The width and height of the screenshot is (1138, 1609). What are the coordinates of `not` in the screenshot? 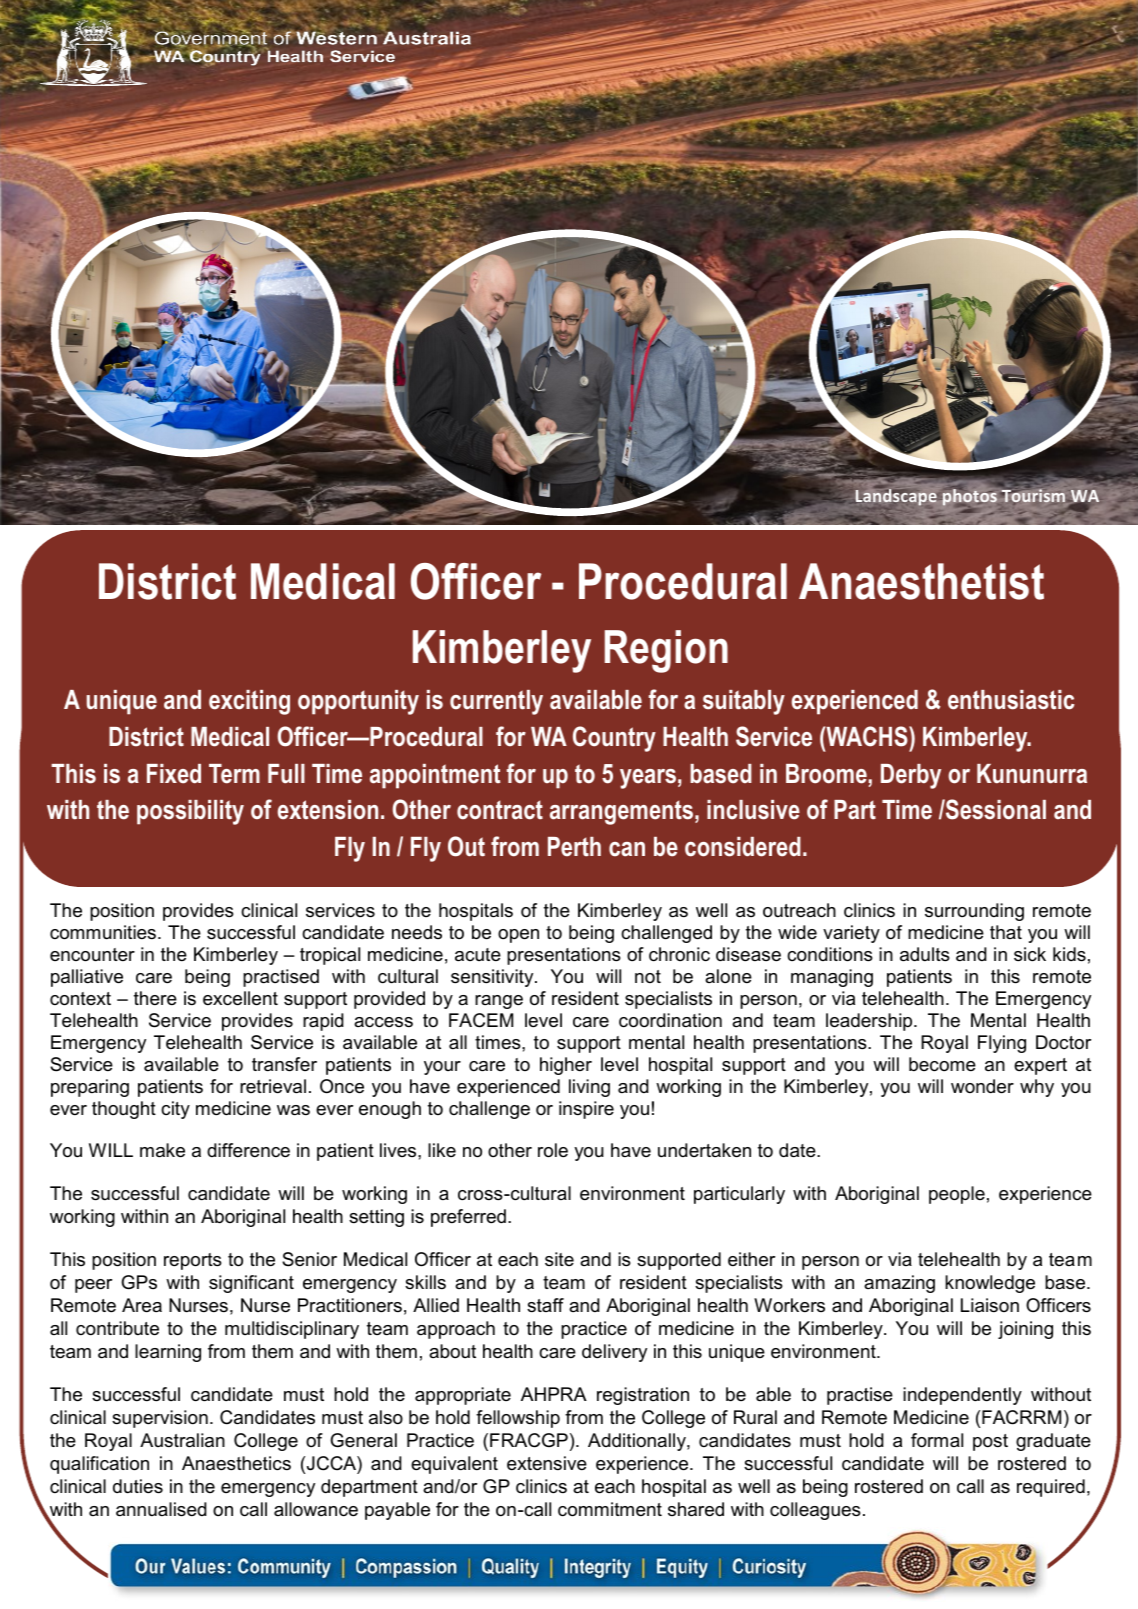 It's located at (648, 976).
